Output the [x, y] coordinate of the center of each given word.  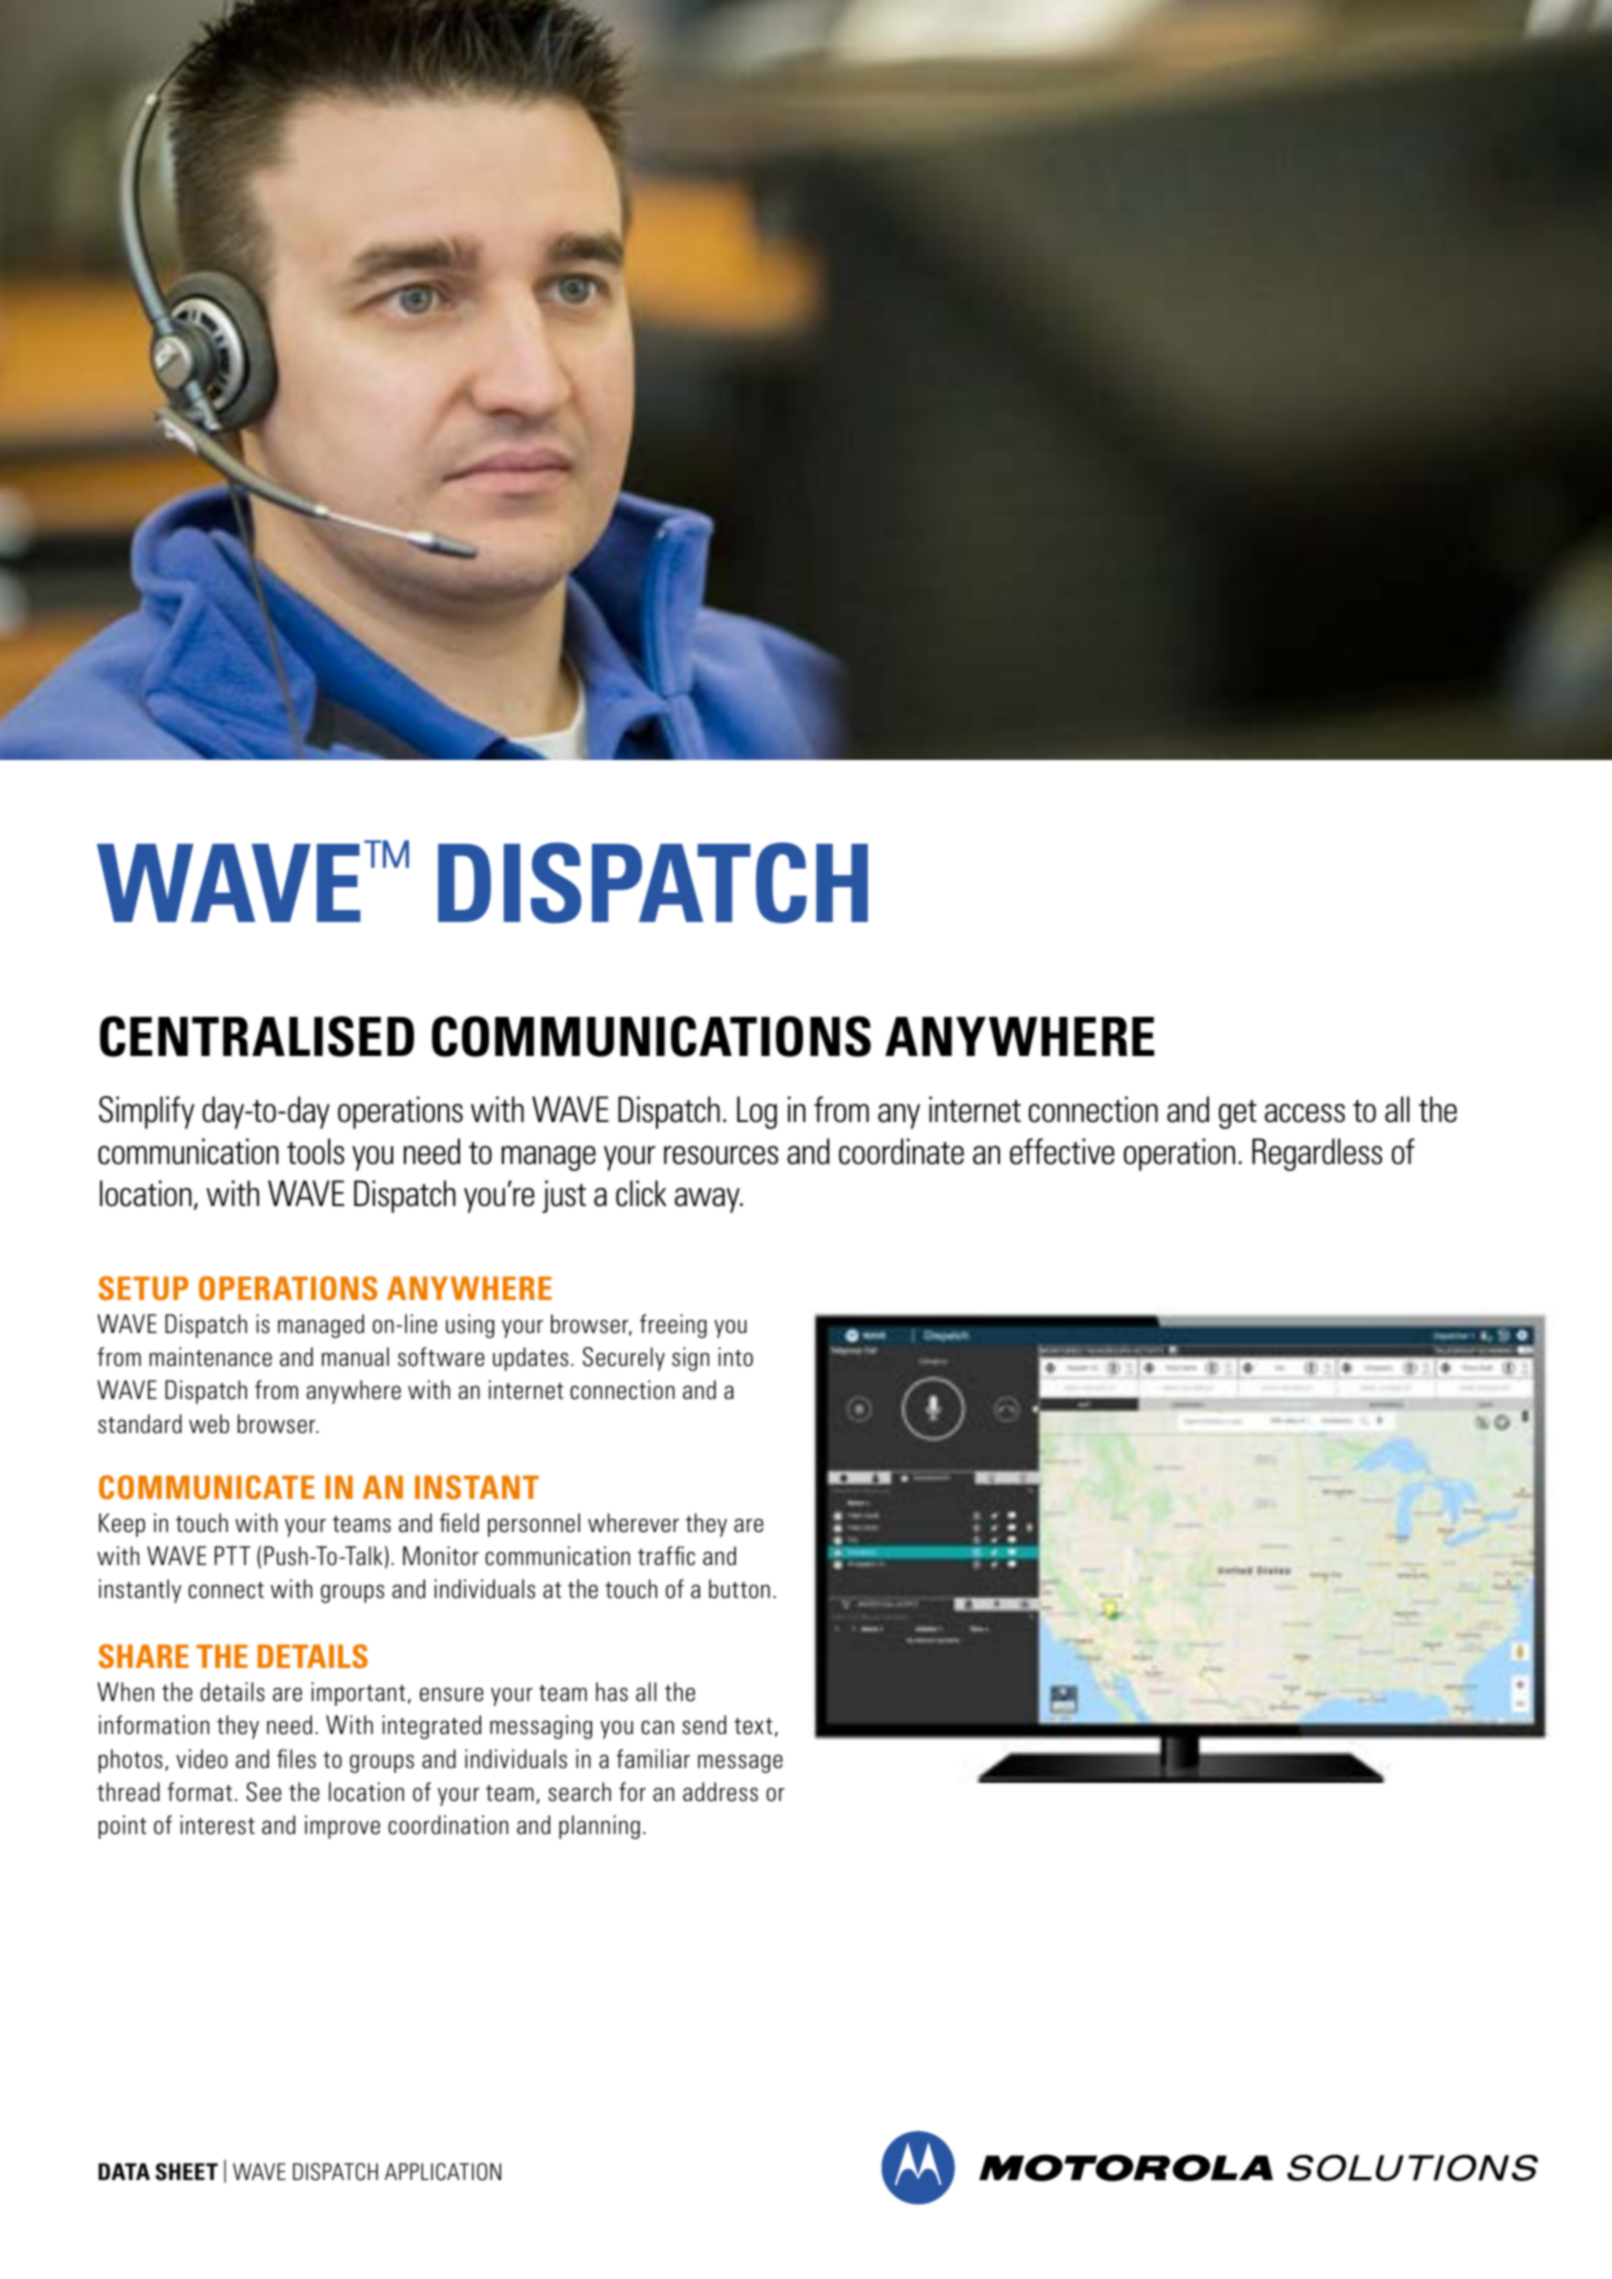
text [753, 1726]
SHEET [186, 2172]
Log [757, 1112]
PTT [233, 1555]
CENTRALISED [257, 1036]
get [1238, 1114]
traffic [666, 1556]
